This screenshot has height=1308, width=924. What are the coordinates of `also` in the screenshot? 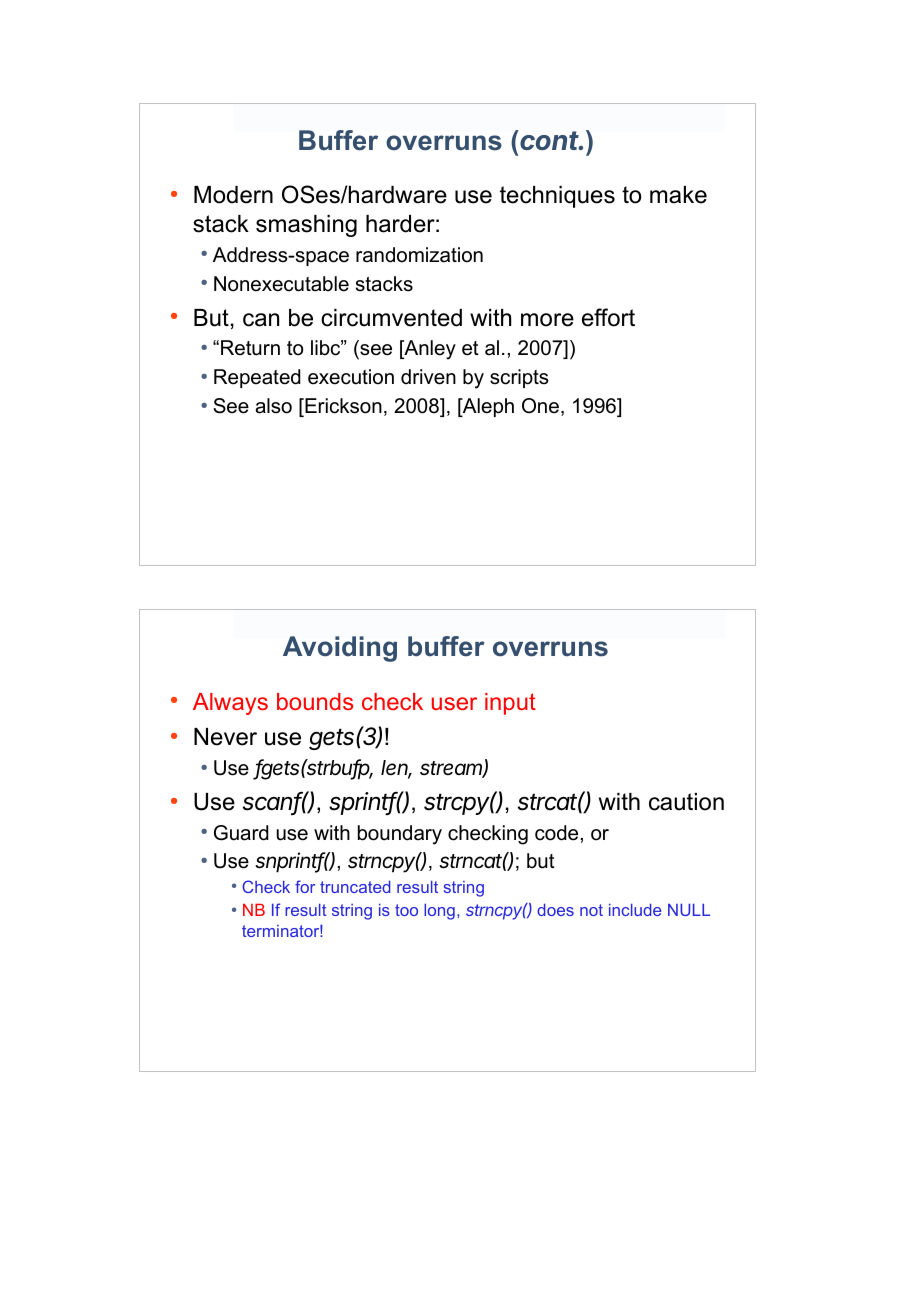 It's located at (274, 406).
